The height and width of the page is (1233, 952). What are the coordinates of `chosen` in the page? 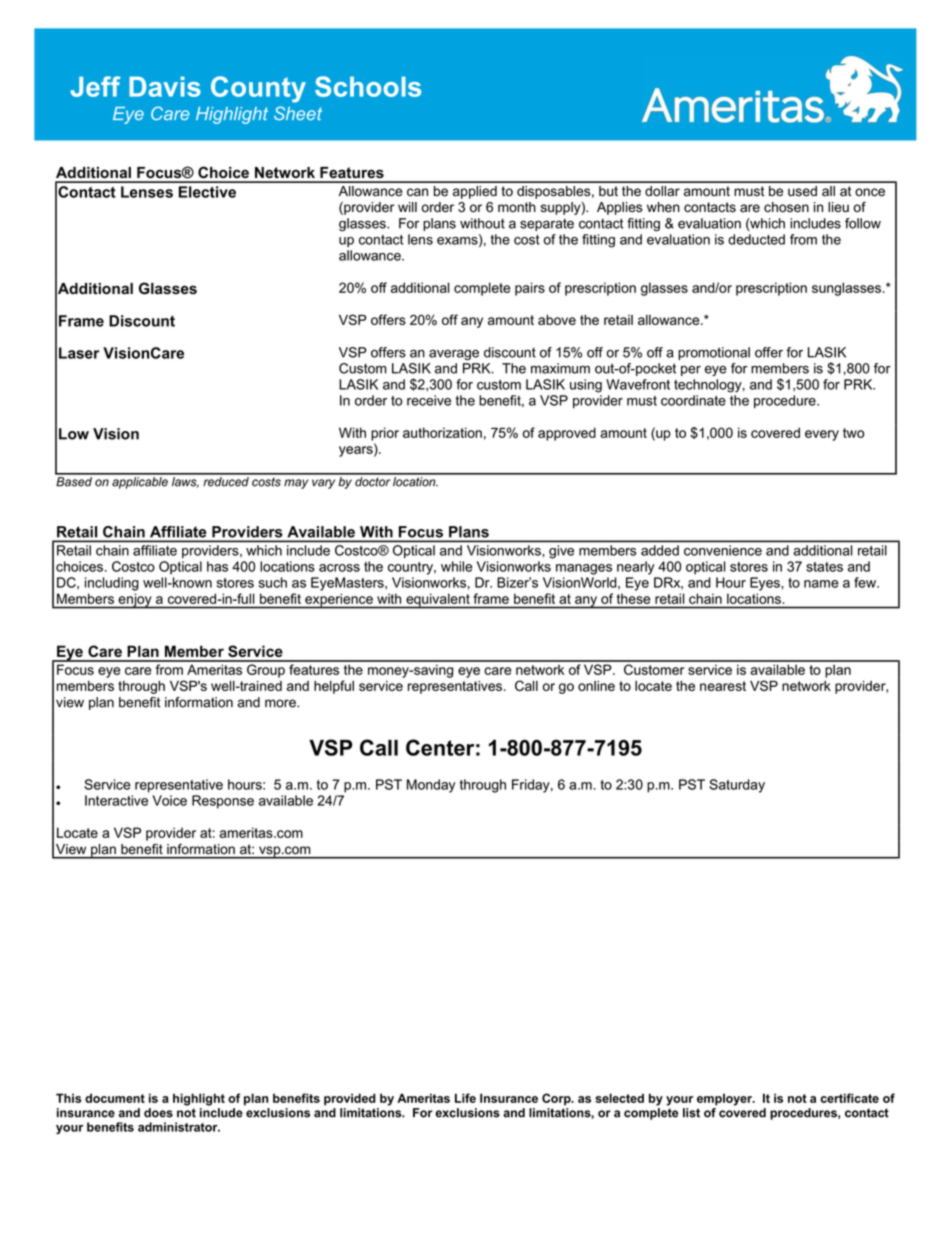 It's located at (786, 207).
